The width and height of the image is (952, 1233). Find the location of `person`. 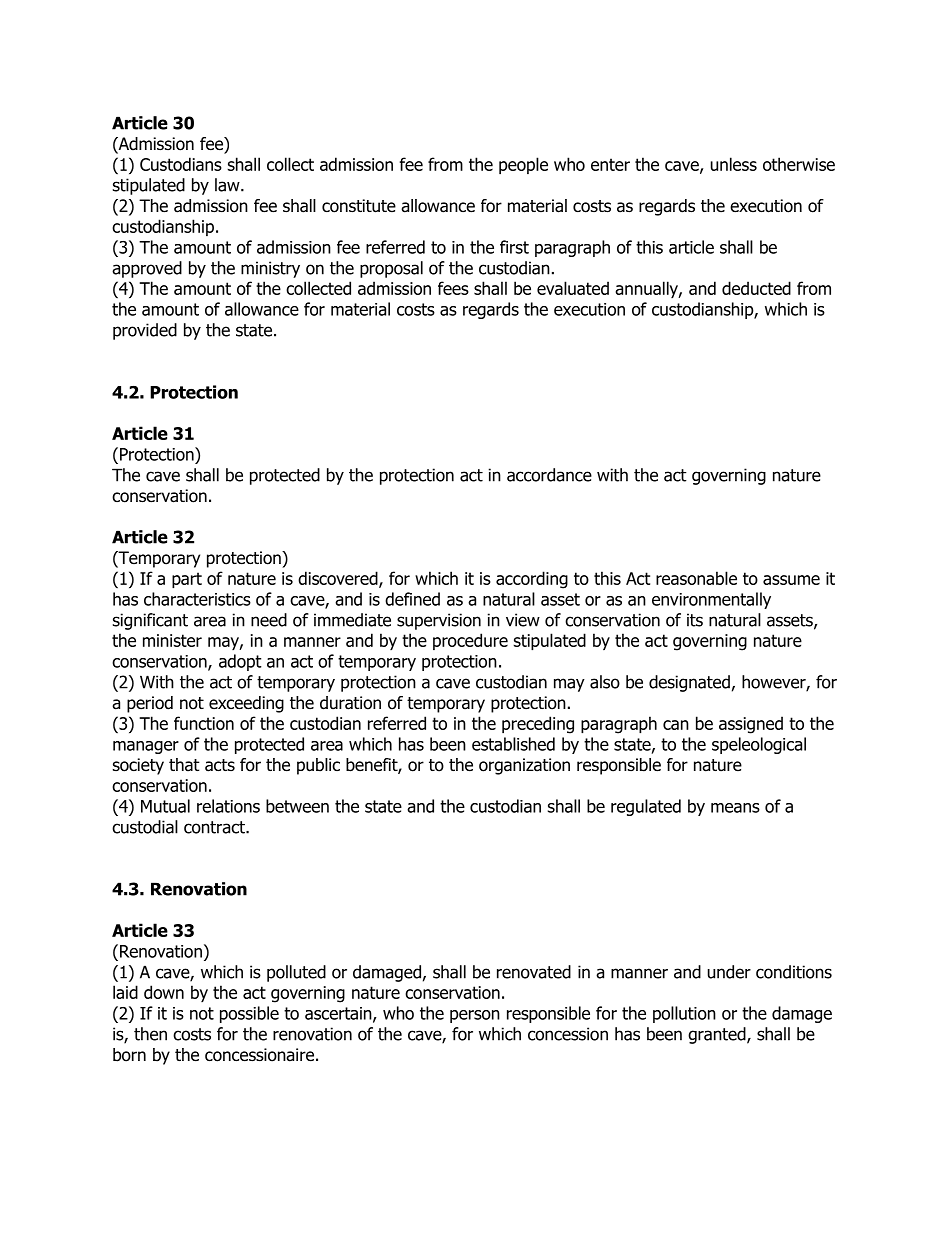

person is located at coordinates (475, 1016).
